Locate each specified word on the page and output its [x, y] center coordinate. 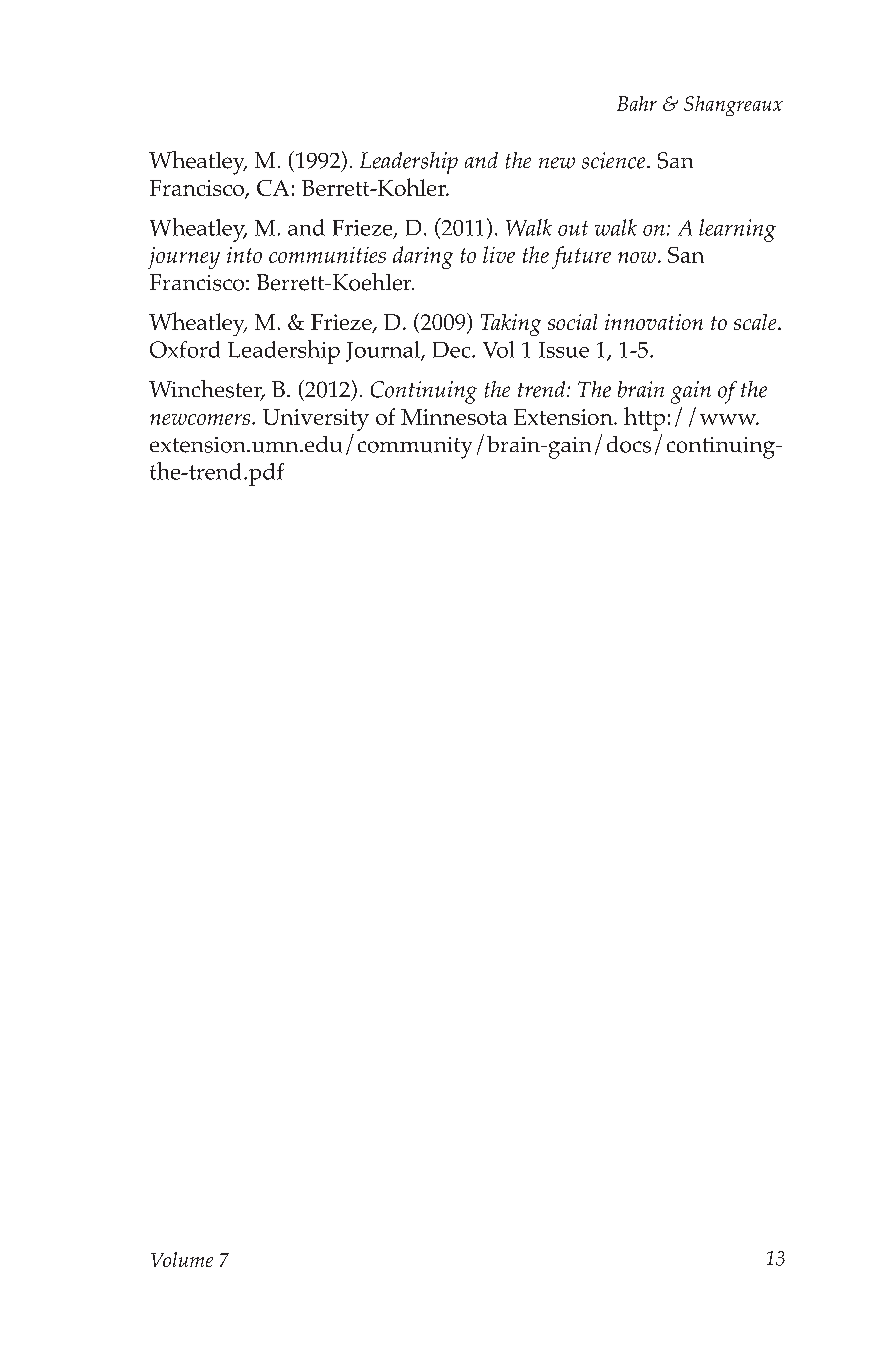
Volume [182, 1259]
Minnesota [454, 417]
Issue [564, 350]
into [244, 255]
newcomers [201, 419]
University [316, 420]
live [499, 254]
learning [737, 230]
